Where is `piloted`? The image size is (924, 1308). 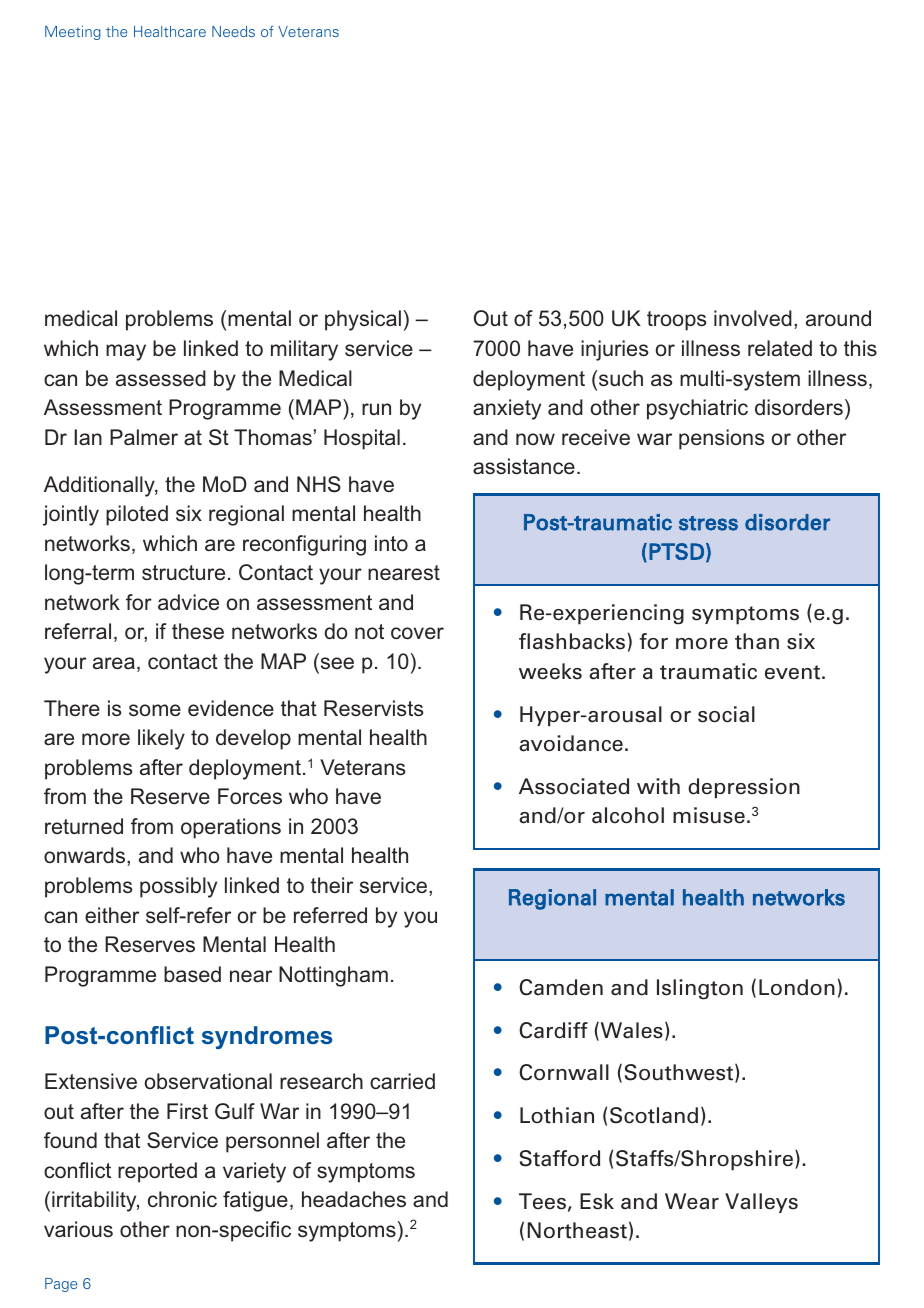 piloted is located at coordinates (137, 515).
